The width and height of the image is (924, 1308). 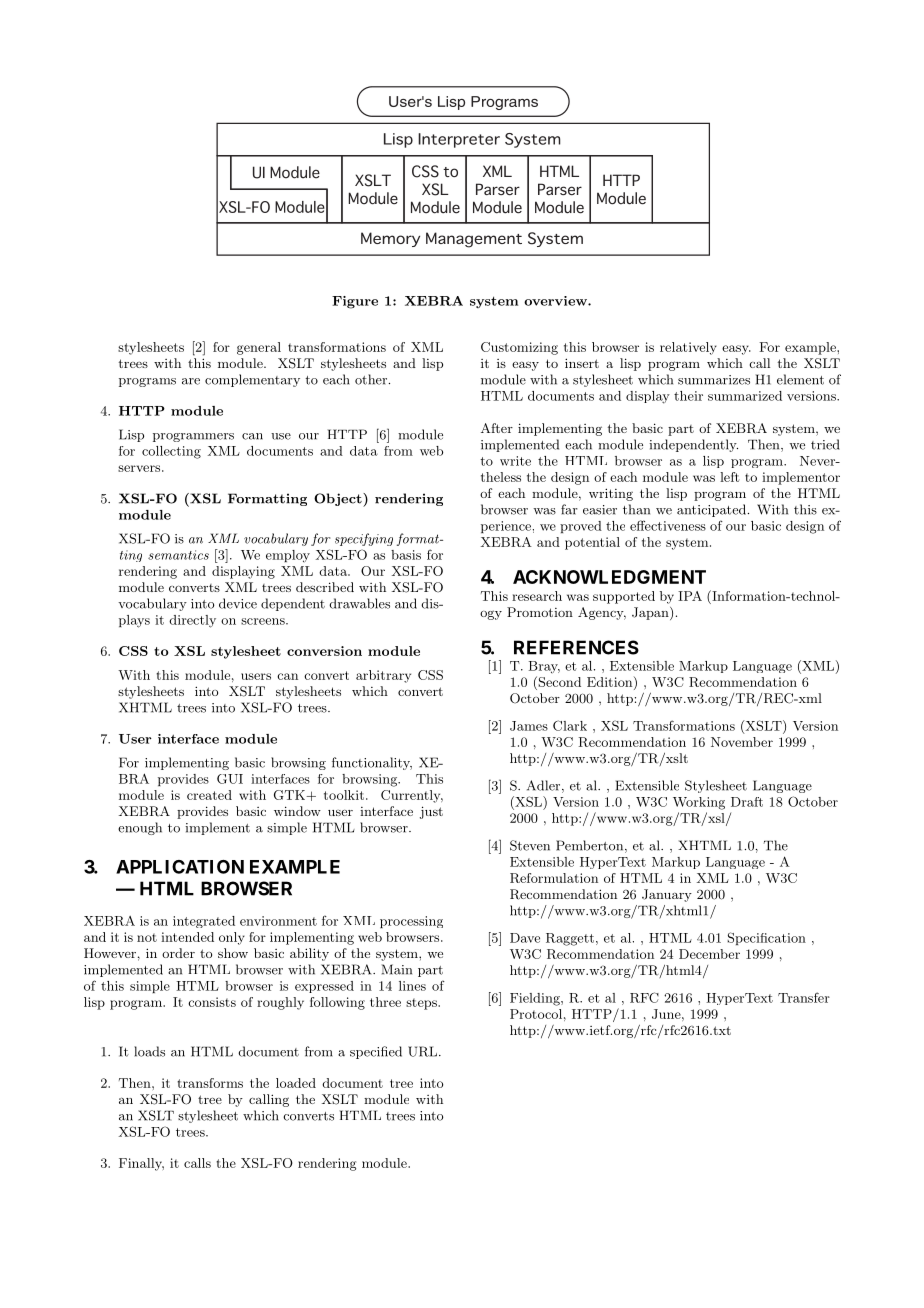 I want to click on general, so click(x=259, y=348).
